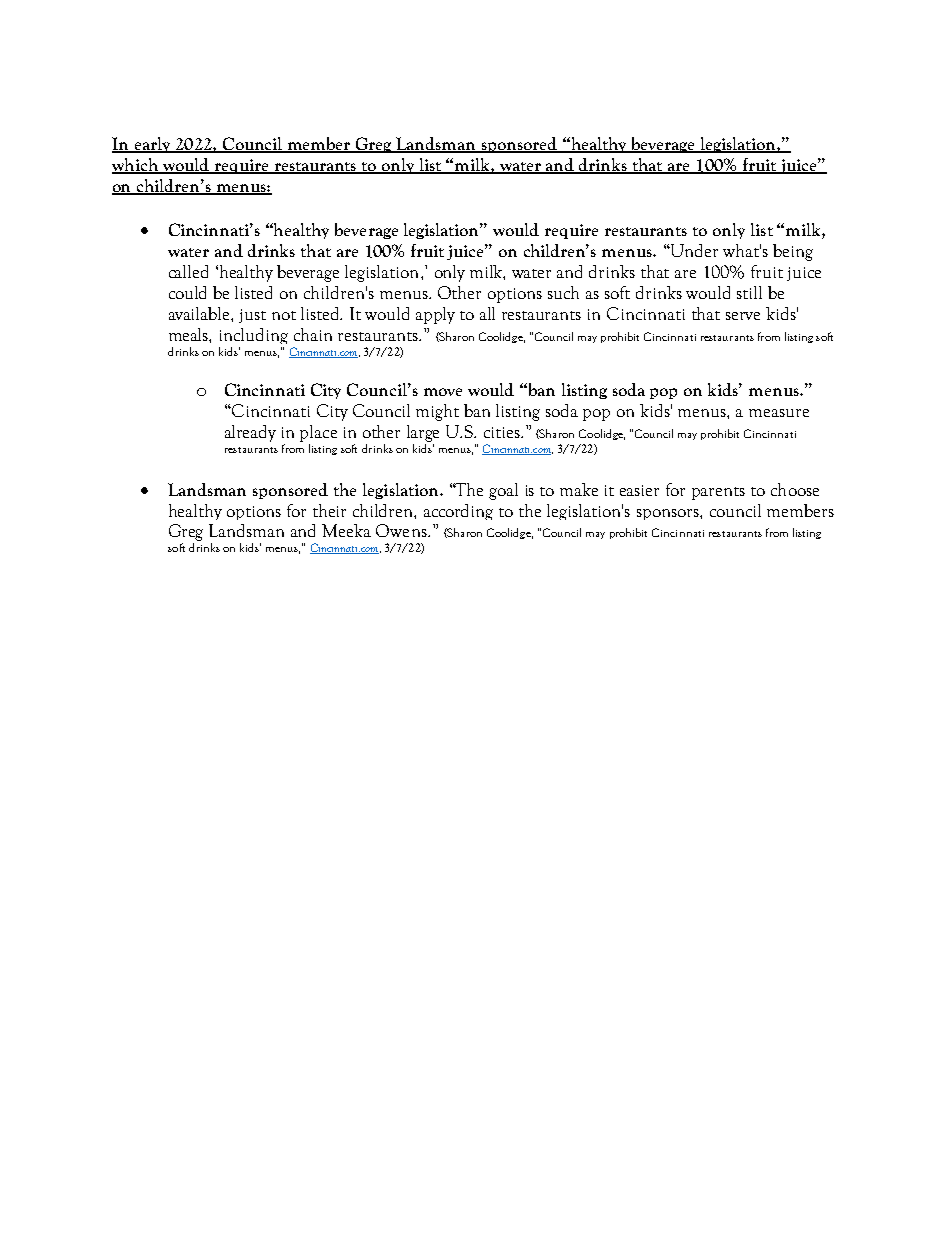 The width and height of the page is (952, 1233). What do you see at coordinates (435, 315) in the page?
I see `apply` at bounding box center [435, 315].
